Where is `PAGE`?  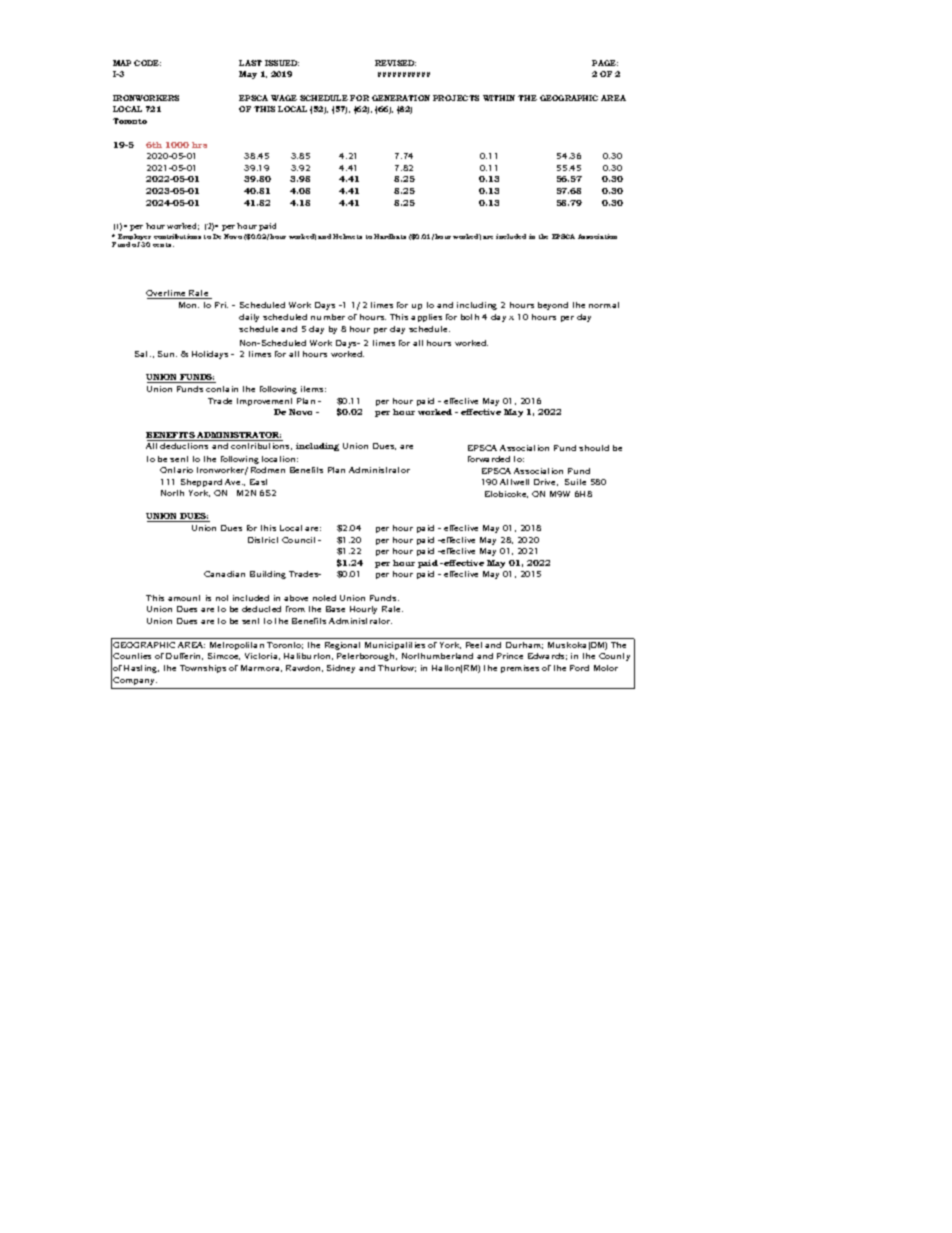
PAGE is located at coordinates (605, 63).
